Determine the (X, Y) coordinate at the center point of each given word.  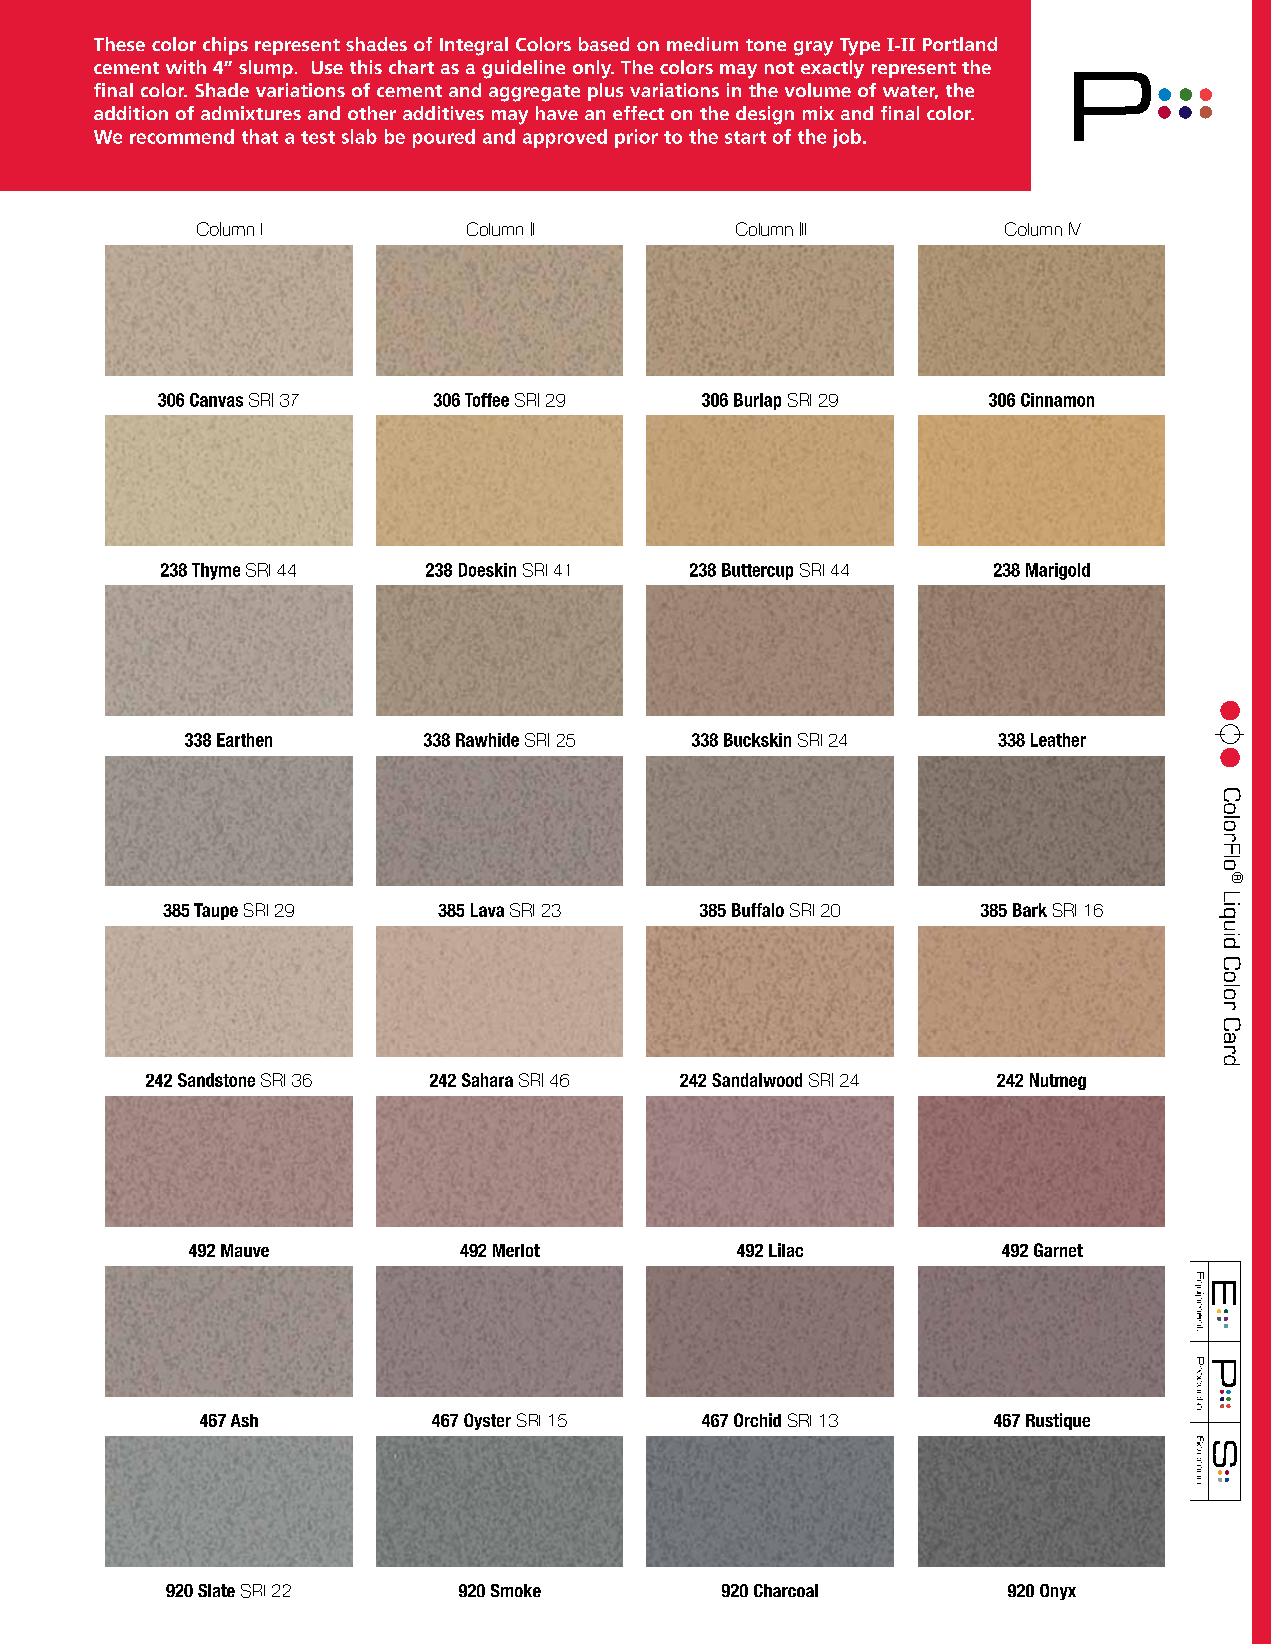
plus (605, 92)
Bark (1030, 910)
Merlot (516, 1250)
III (803, 229)
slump (266, 69)
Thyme (216, 571)
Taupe (216, 911)
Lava (487, 910)
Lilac (786, 1250)
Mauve (245, 1250)
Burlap (757, 401)
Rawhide (487, 740)
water (910, 92)
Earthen (244, 740)
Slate (216, 1590)
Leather (1058, 740)
